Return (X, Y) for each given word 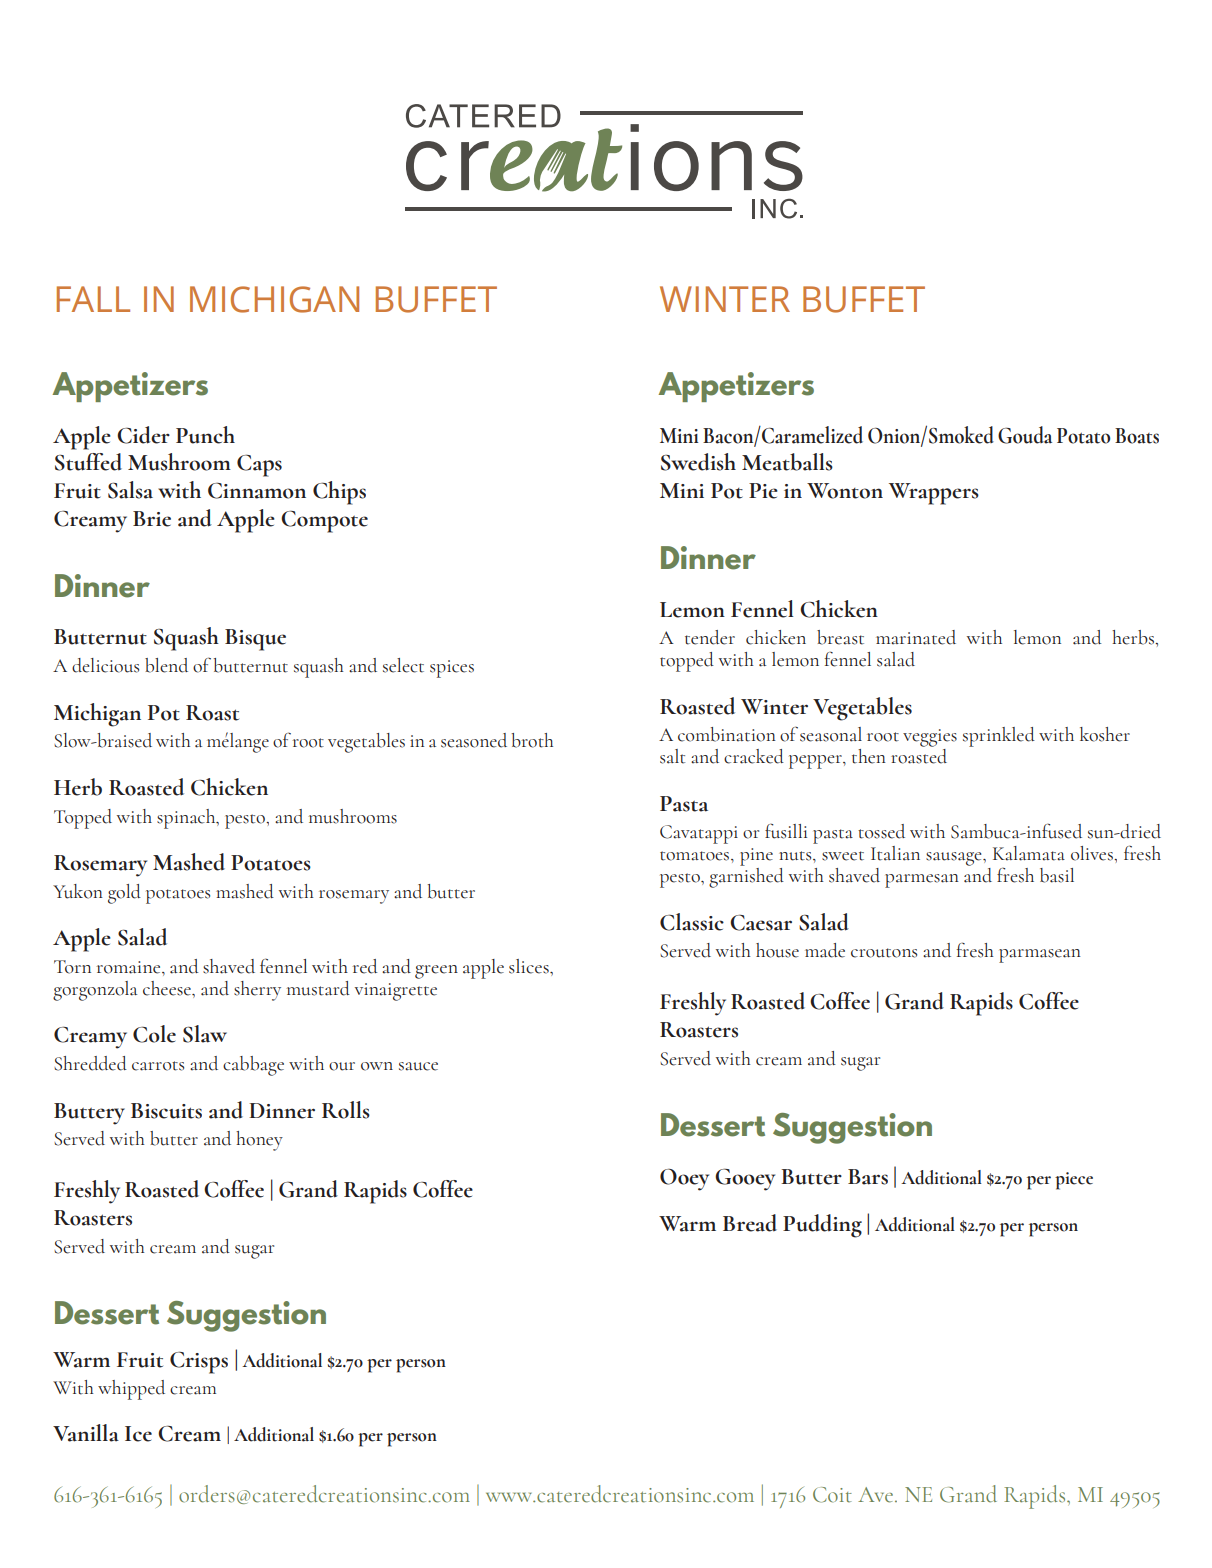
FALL (93, 299)
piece (1074, 1181)
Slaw (205, 1034)
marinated (916, 637)
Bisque (255, 640)
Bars (868, 1177)
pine (756, 857)
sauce (418, 1066)
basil (1057, 875)
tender (710, 637)
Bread (750, 1223)
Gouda (1025, 435)
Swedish (698, 462)
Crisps (199, 1362)
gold (124, 894)
